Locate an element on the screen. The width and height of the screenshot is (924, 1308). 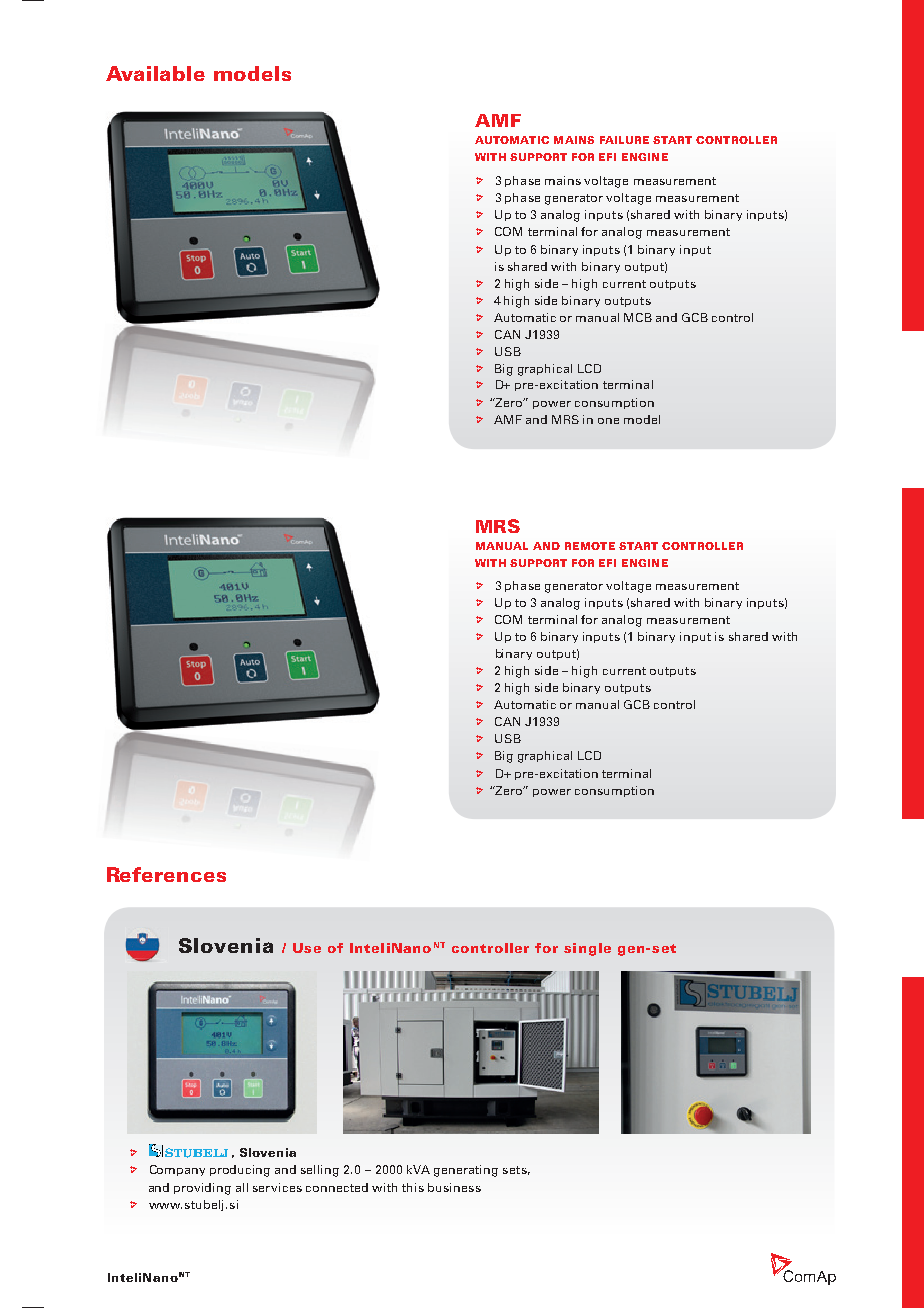
this is located at coordinates (413, 1187).
